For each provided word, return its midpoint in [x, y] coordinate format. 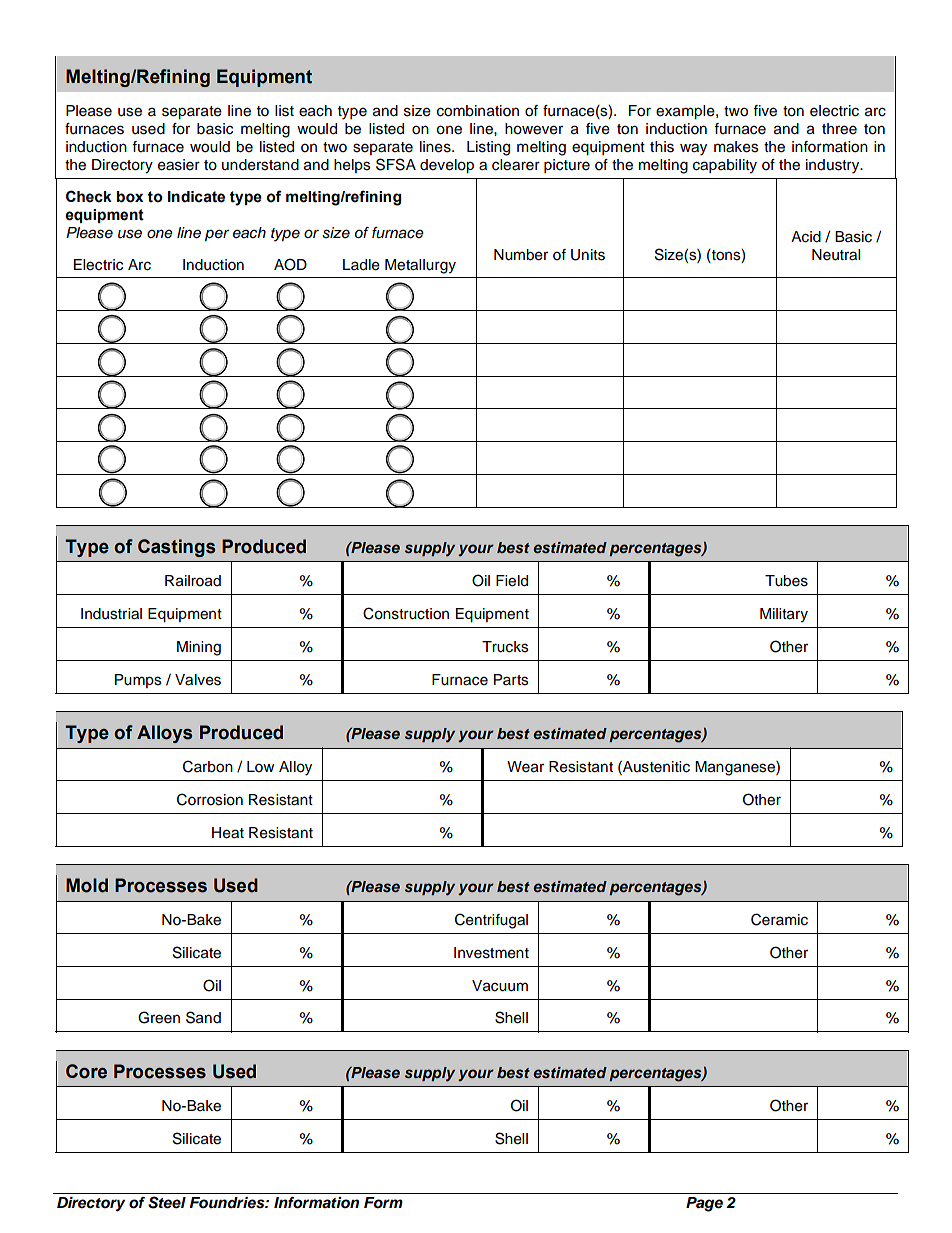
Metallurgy [420, 266]
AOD [290, 264]
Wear [525, 767]
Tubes [786, 581]
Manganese [736, 768]
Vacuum [500, 986]
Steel [167, 1202]
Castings [176, 548]
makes [736, 147]
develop [447, 166]
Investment [491, 953]
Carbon [208, 766]
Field [512, 581]
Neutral [836, 255]
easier [179, 165]
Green [159, 1017]
